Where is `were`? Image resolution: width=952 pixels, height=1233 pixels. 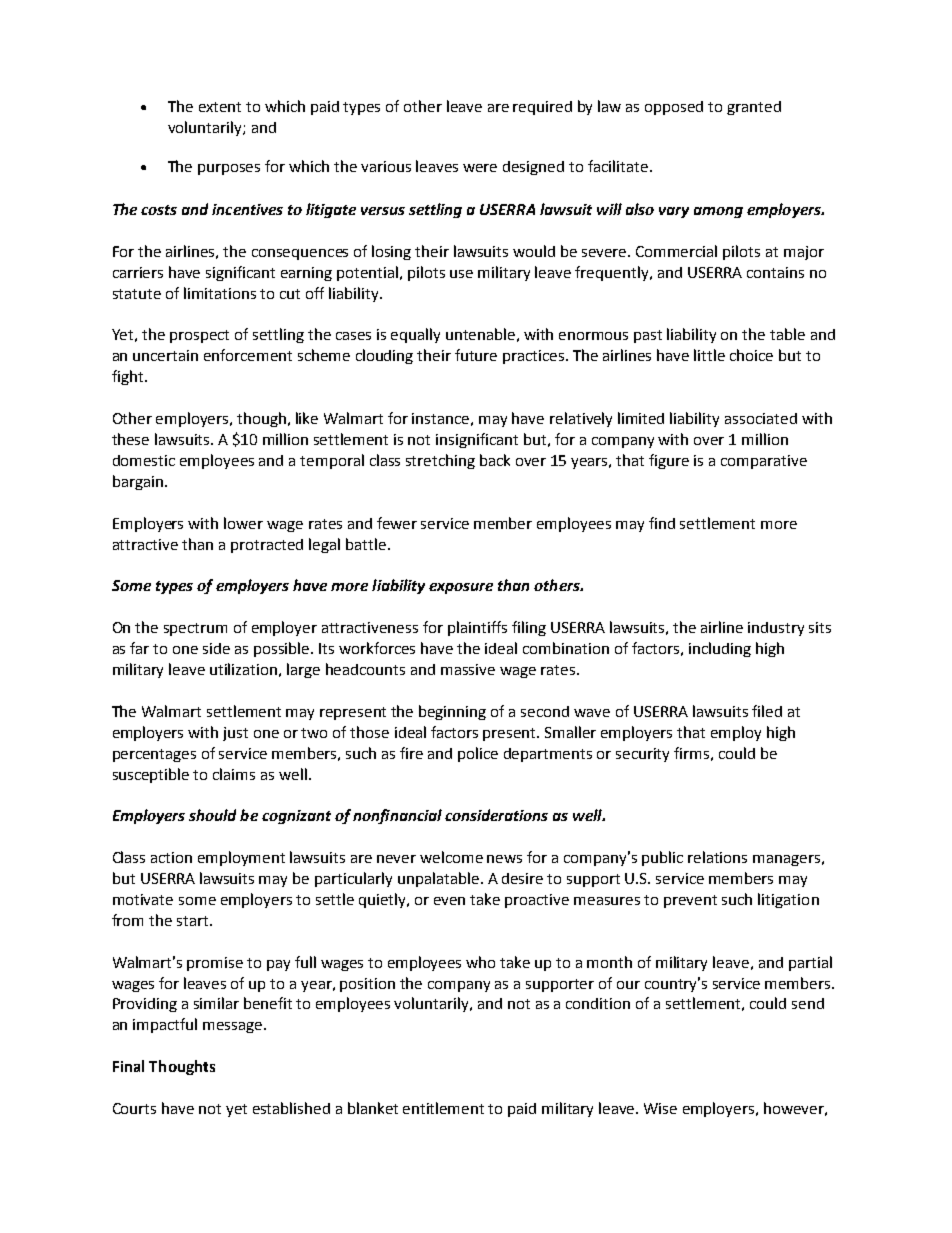
were is located at coordinates (480, 168).
